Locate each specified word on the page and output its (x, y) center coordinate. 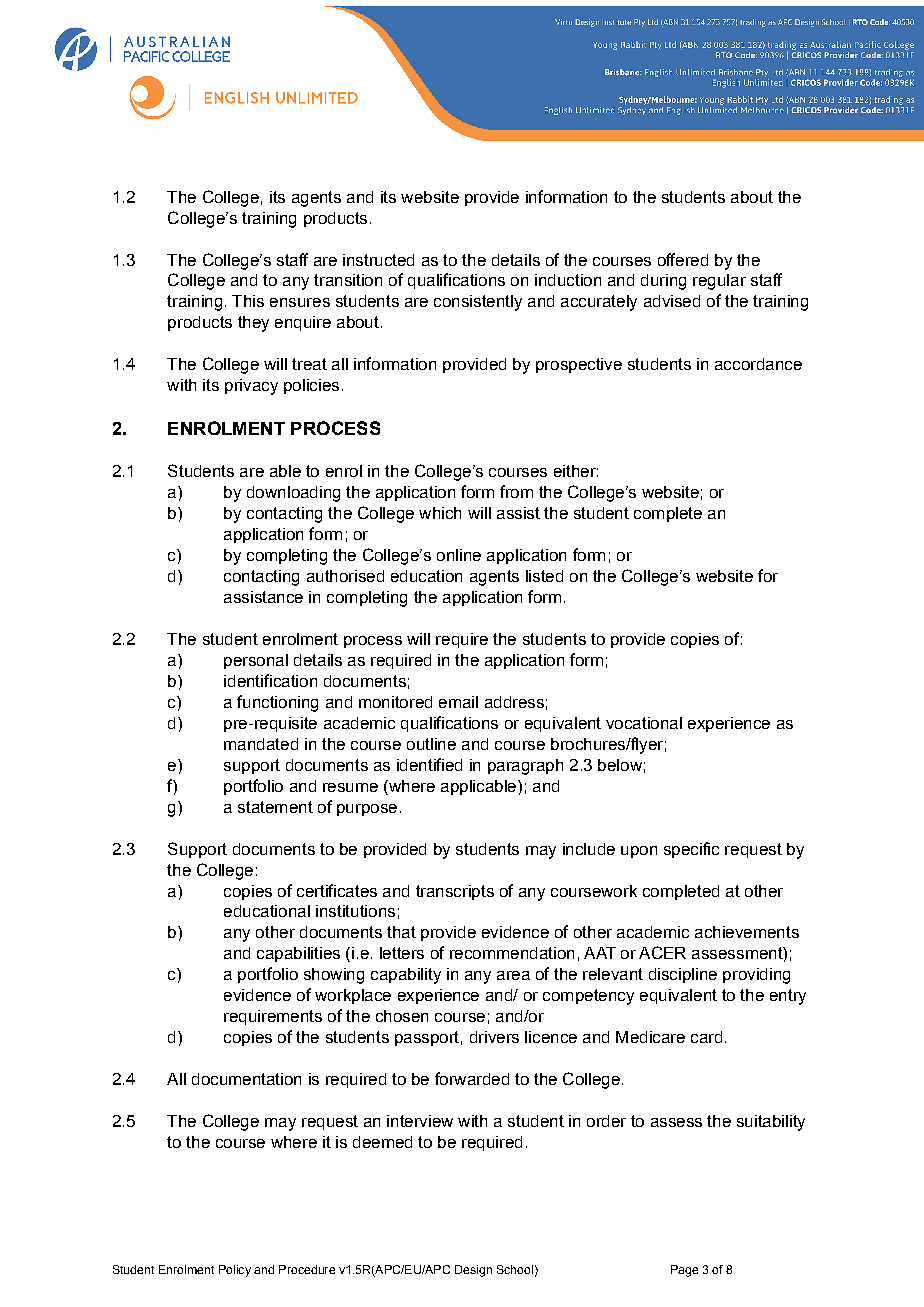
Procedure (307, 1269)
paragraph (525, 767)
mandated (261, 744)
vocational (644, 723)
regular (719, 282)
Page (684, 1271)
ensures (300, 302)
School (515, 1269)
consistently (478, 303)
